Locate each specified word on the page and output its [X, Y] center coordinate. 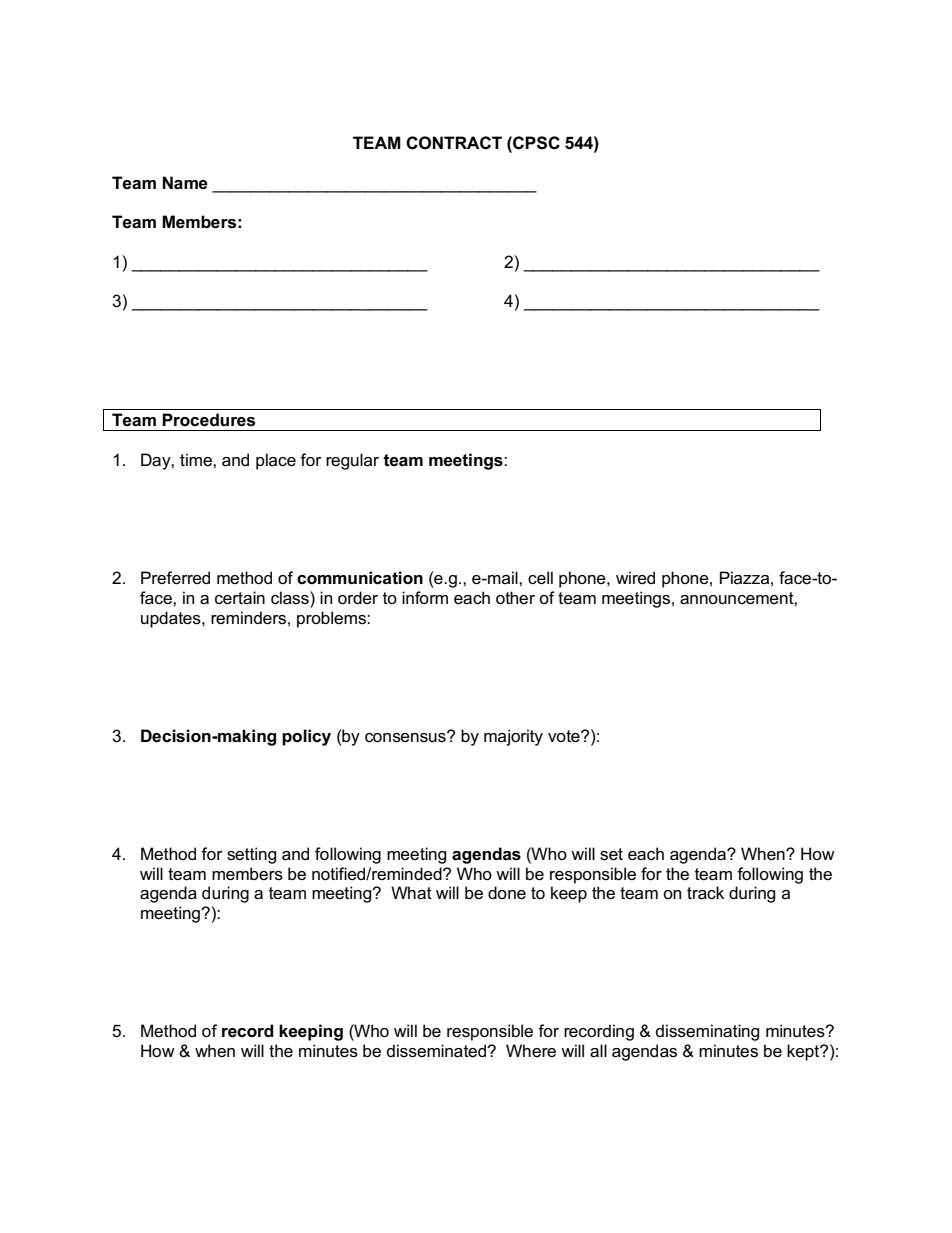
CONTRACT [454, 143]
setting [252, 855]
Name [185, 183]
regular [352, 461]
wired [635, 578]
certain [240, 598]
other [515, 598]
